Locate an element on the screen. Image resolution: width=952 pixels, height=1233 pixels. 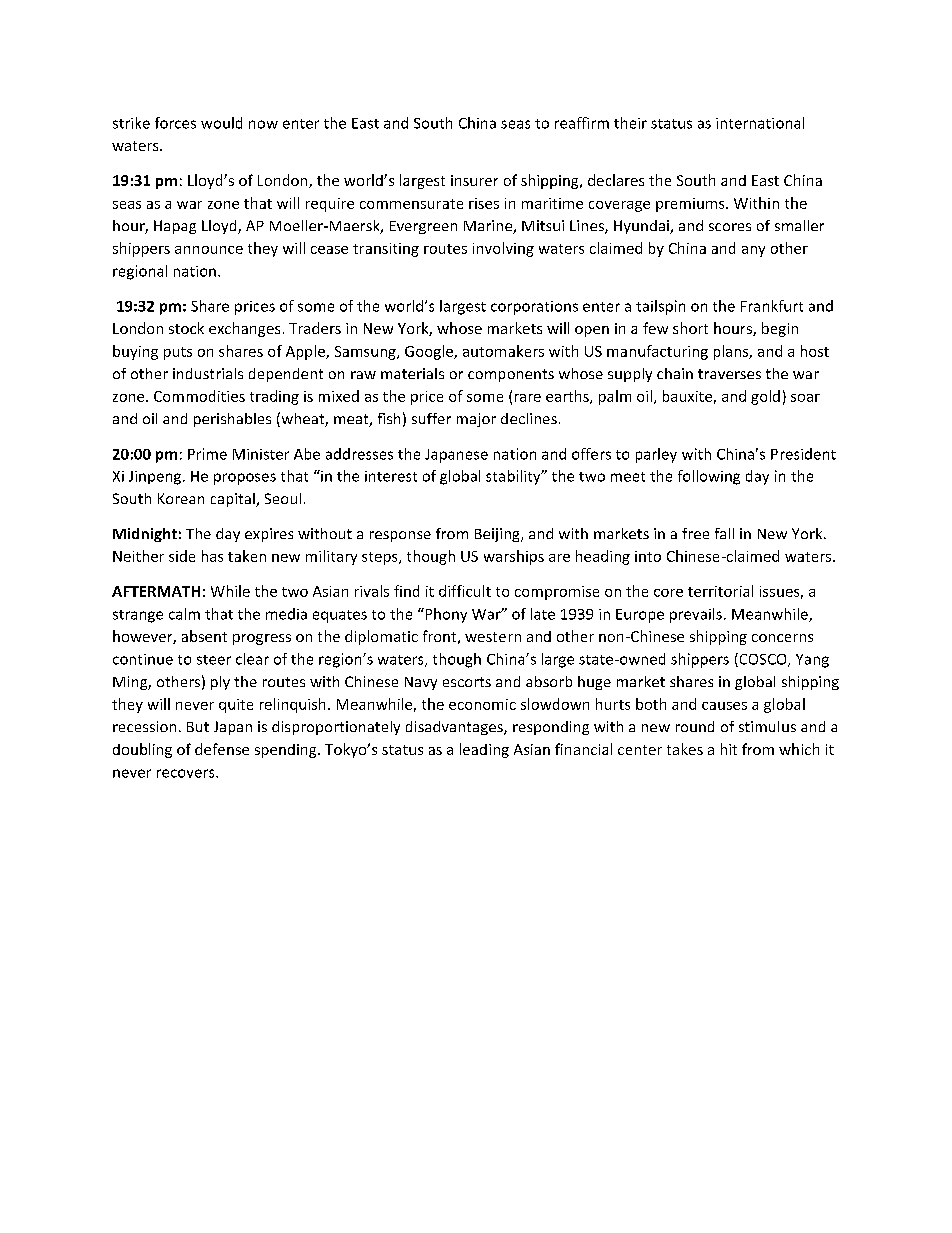
Prime is located at coordinates (207, 454).
